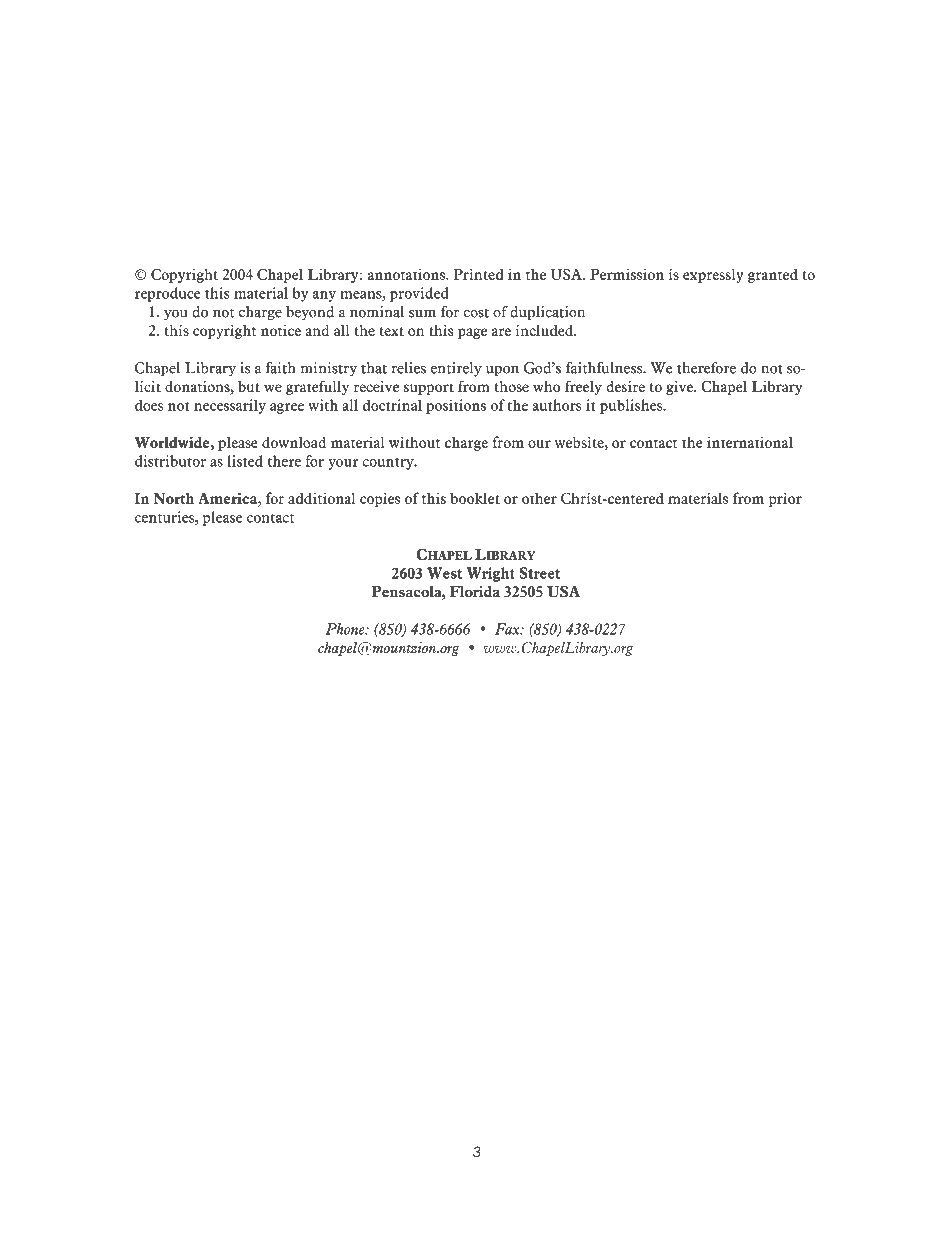  What do you see at coordinates (444, 573) in the image?
I see `West` at bounding box center [444, 573].
